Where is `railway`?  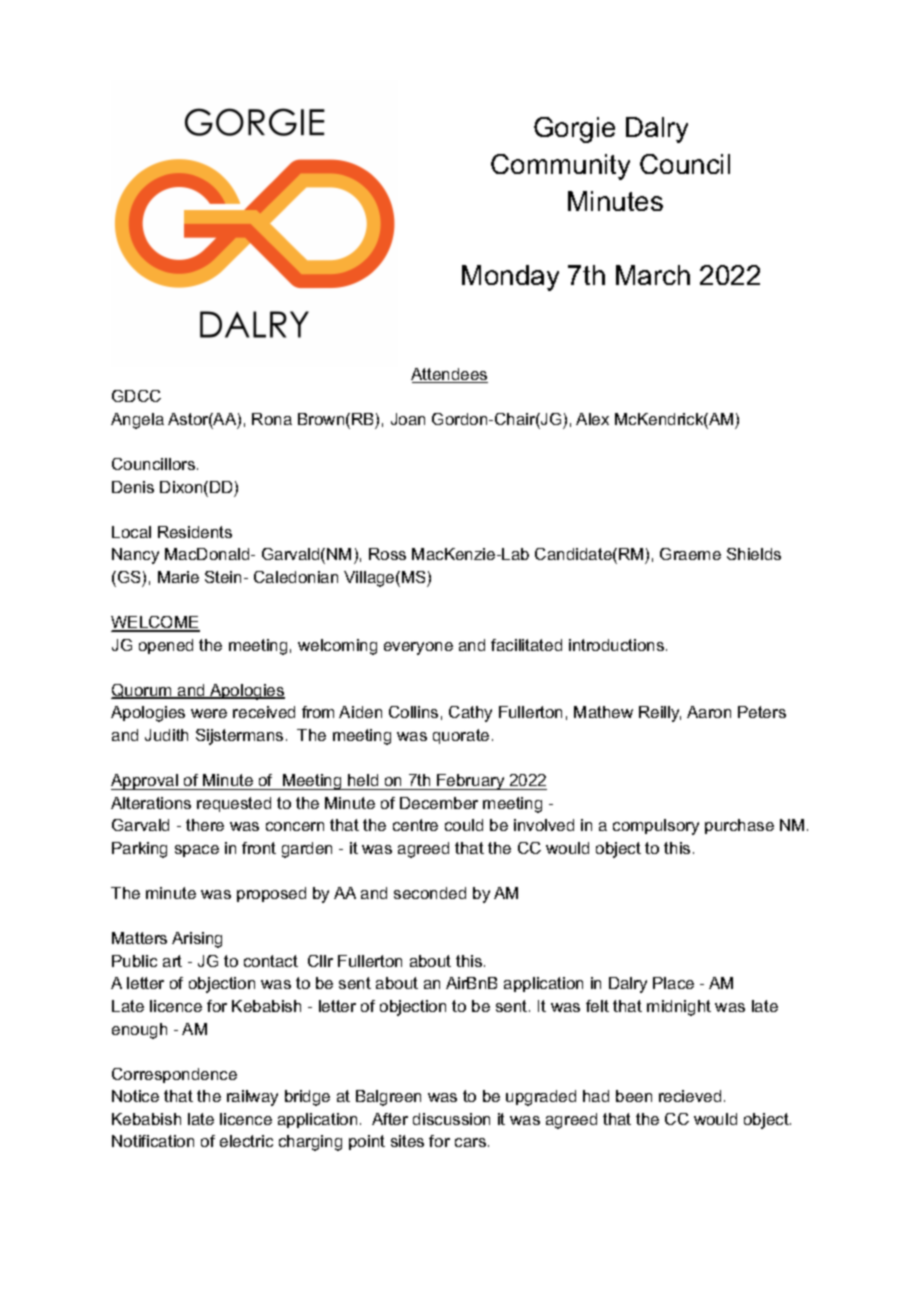
railway is located at coordinates (252, 1098).
